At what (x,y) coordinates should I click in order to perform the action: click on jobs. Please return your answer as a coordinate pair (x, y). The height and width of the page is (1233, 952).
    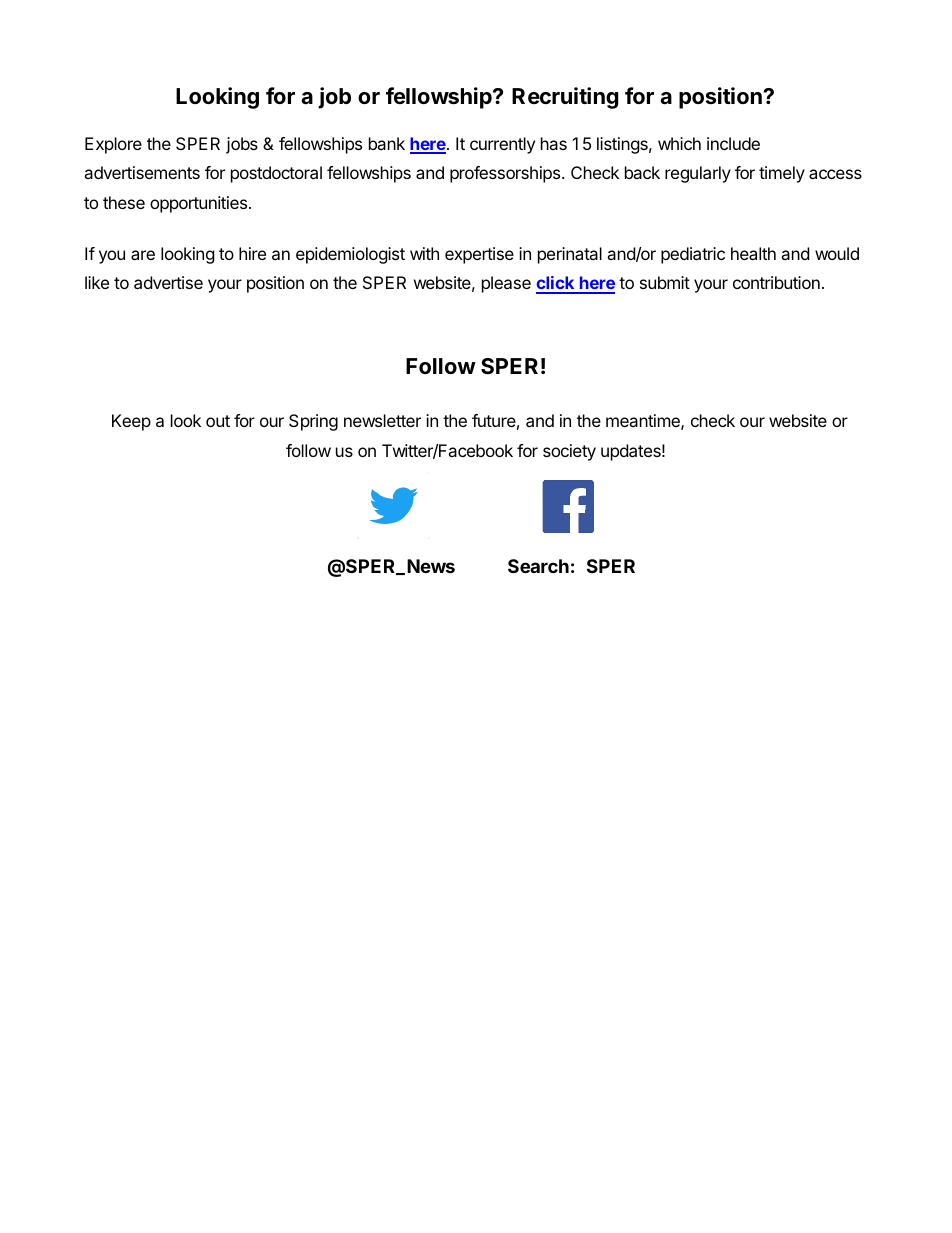
    Looking at the image, I should click on (242, 145).
